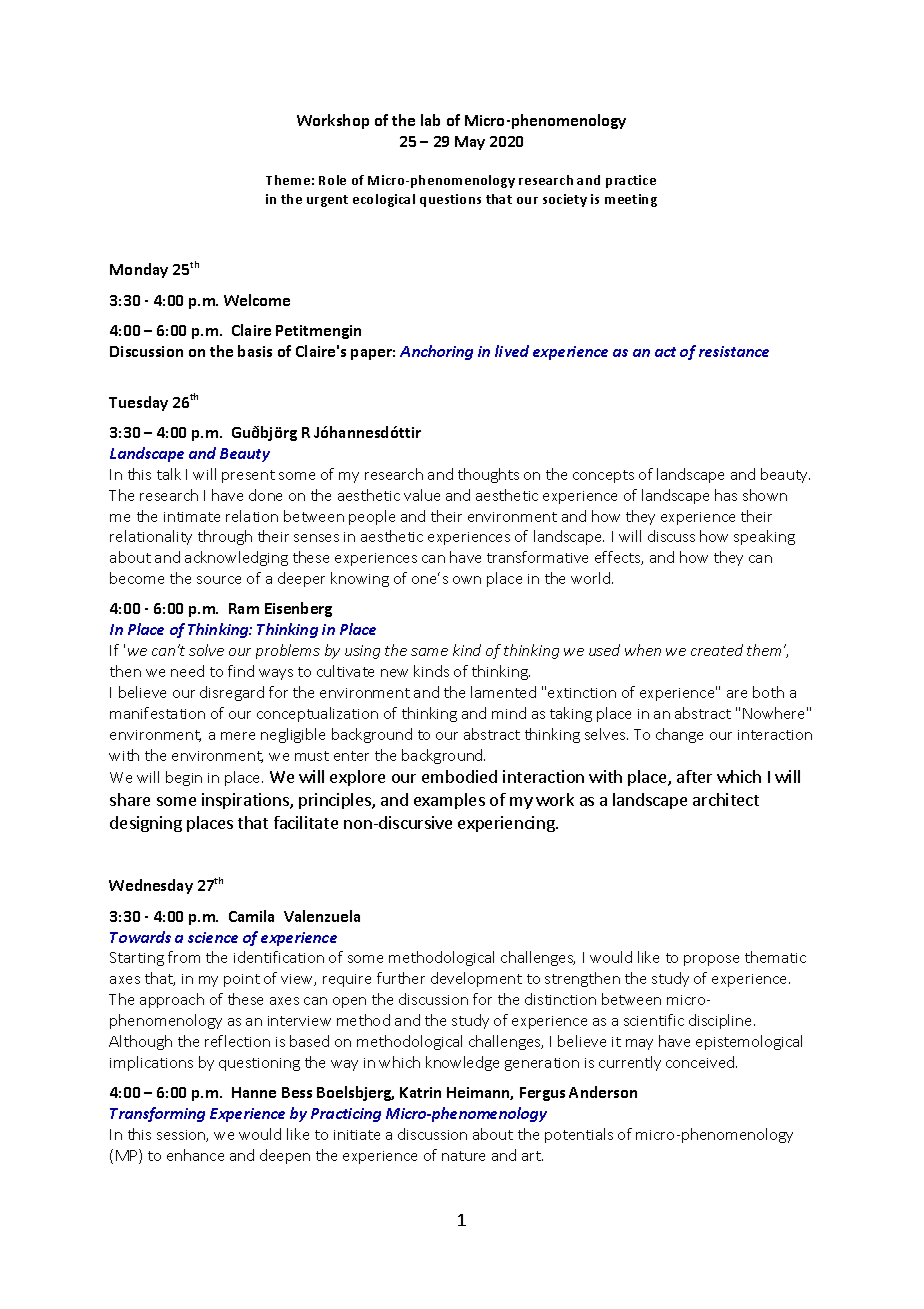  Describe the element at coordinates (430, 120) in the screenshot. I see `lab` at that location.
